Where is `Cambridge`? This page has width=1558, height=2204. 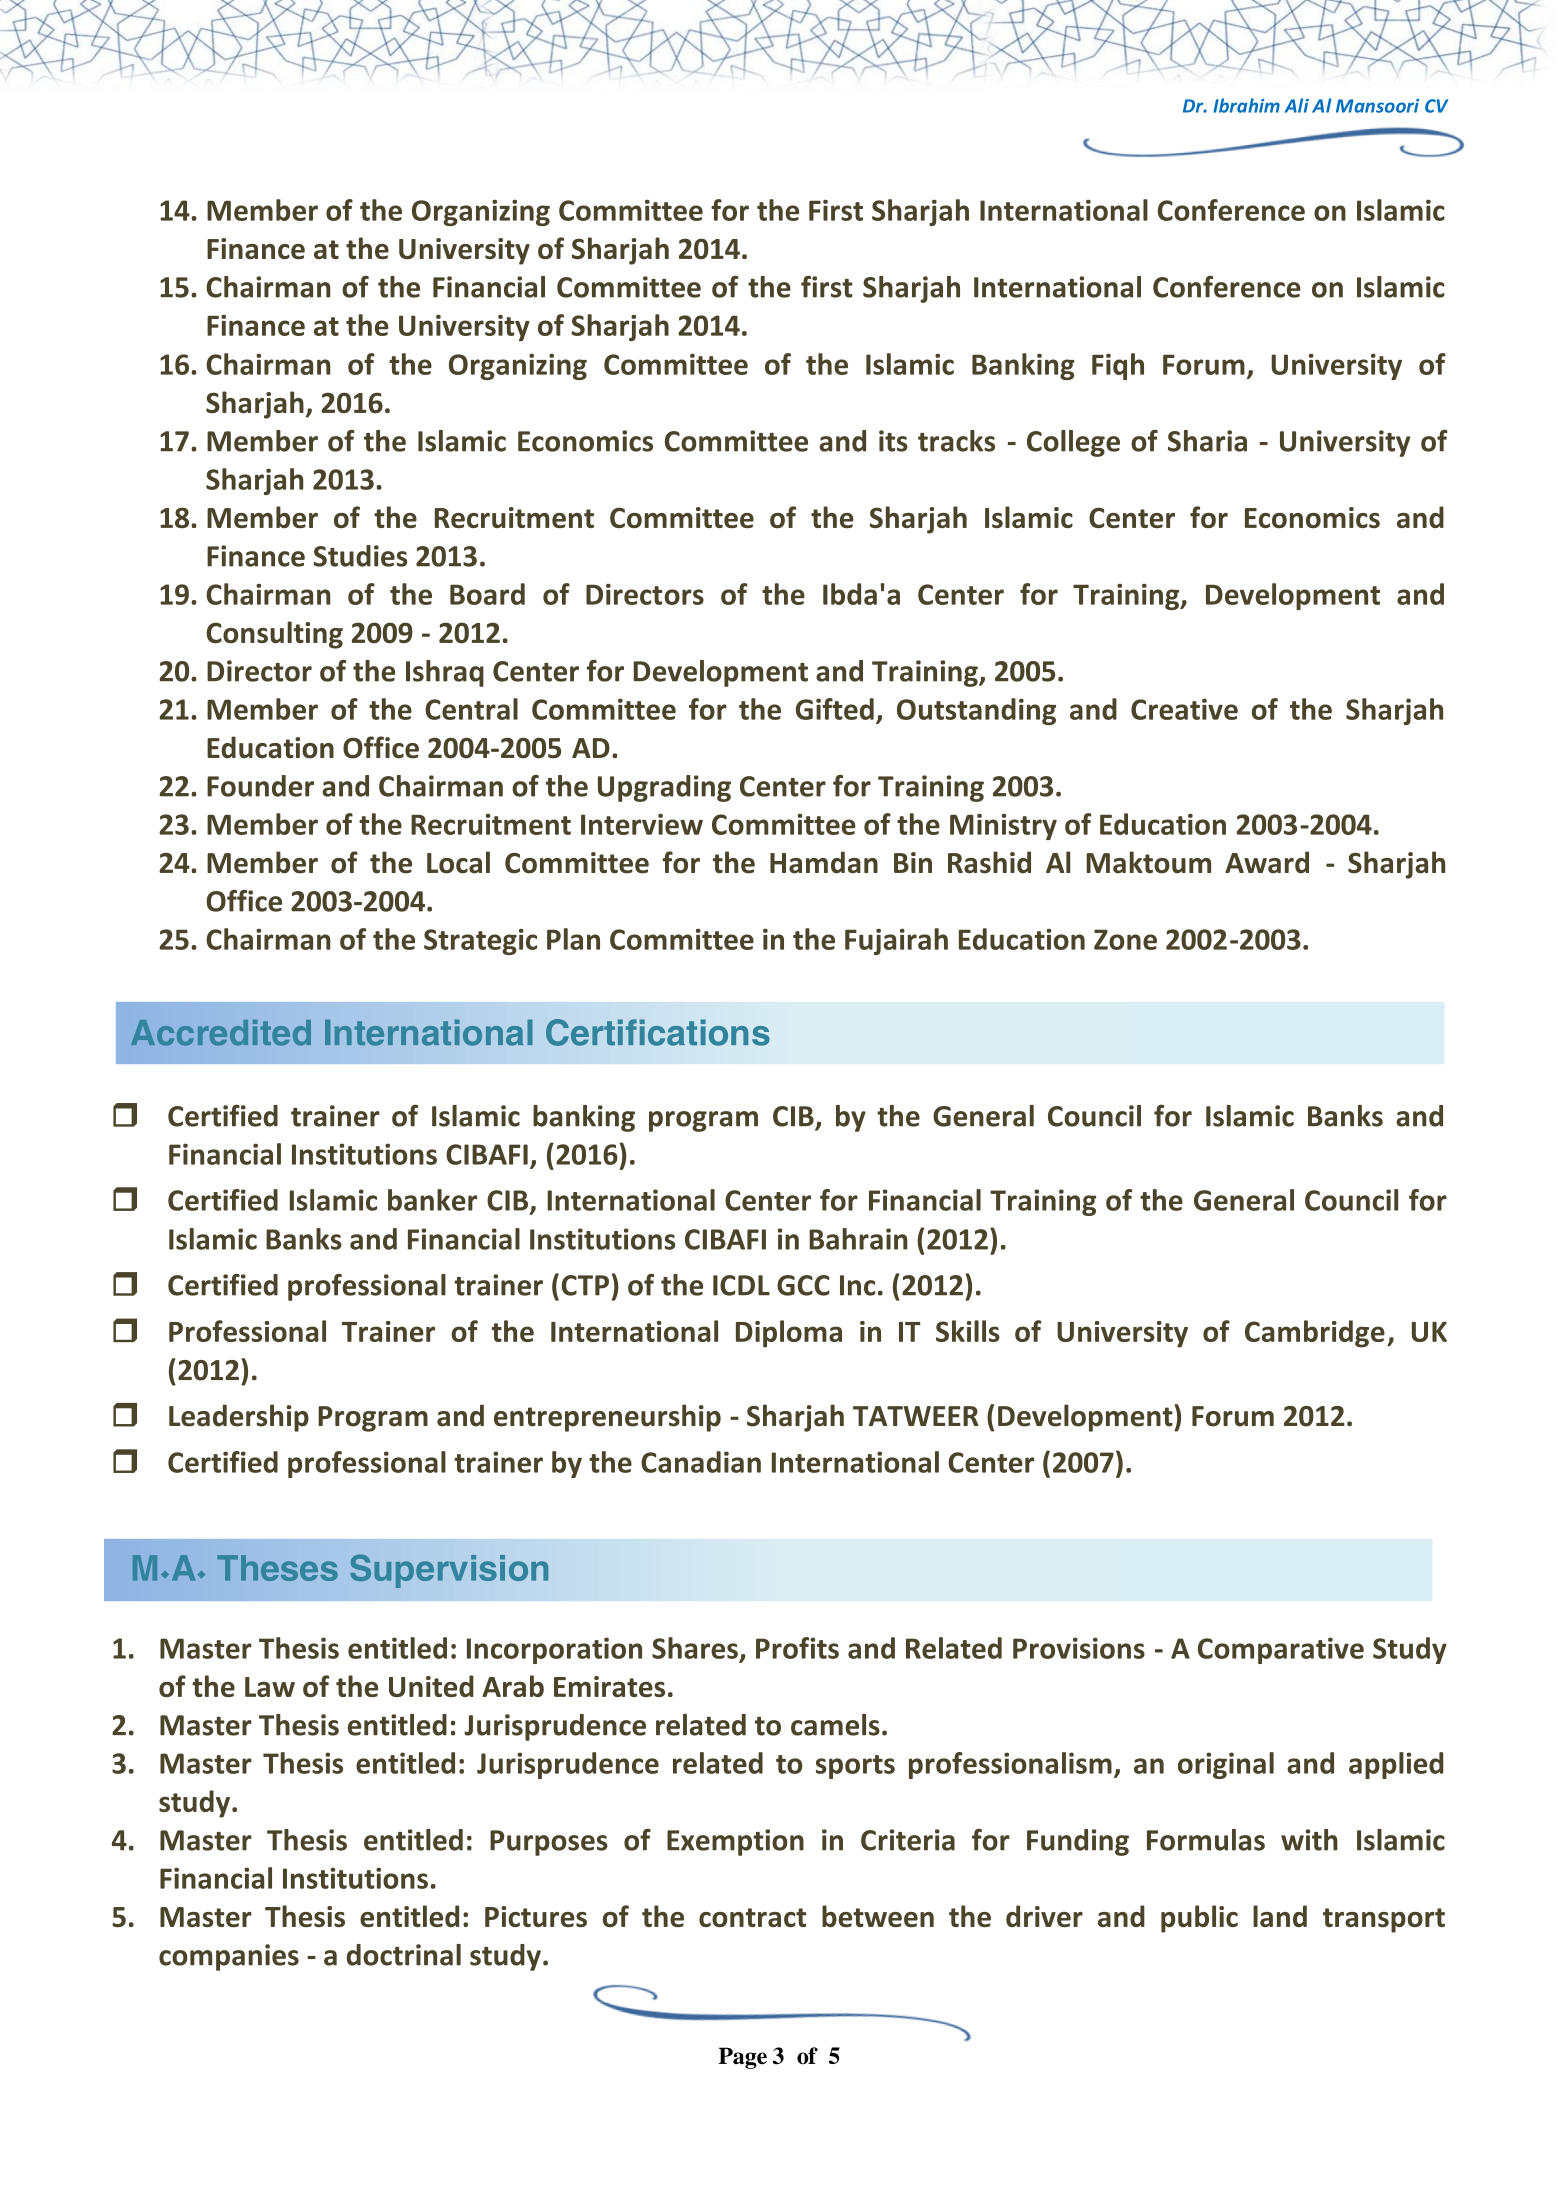 Cambridge is located at coordinates (1315, 1334).
